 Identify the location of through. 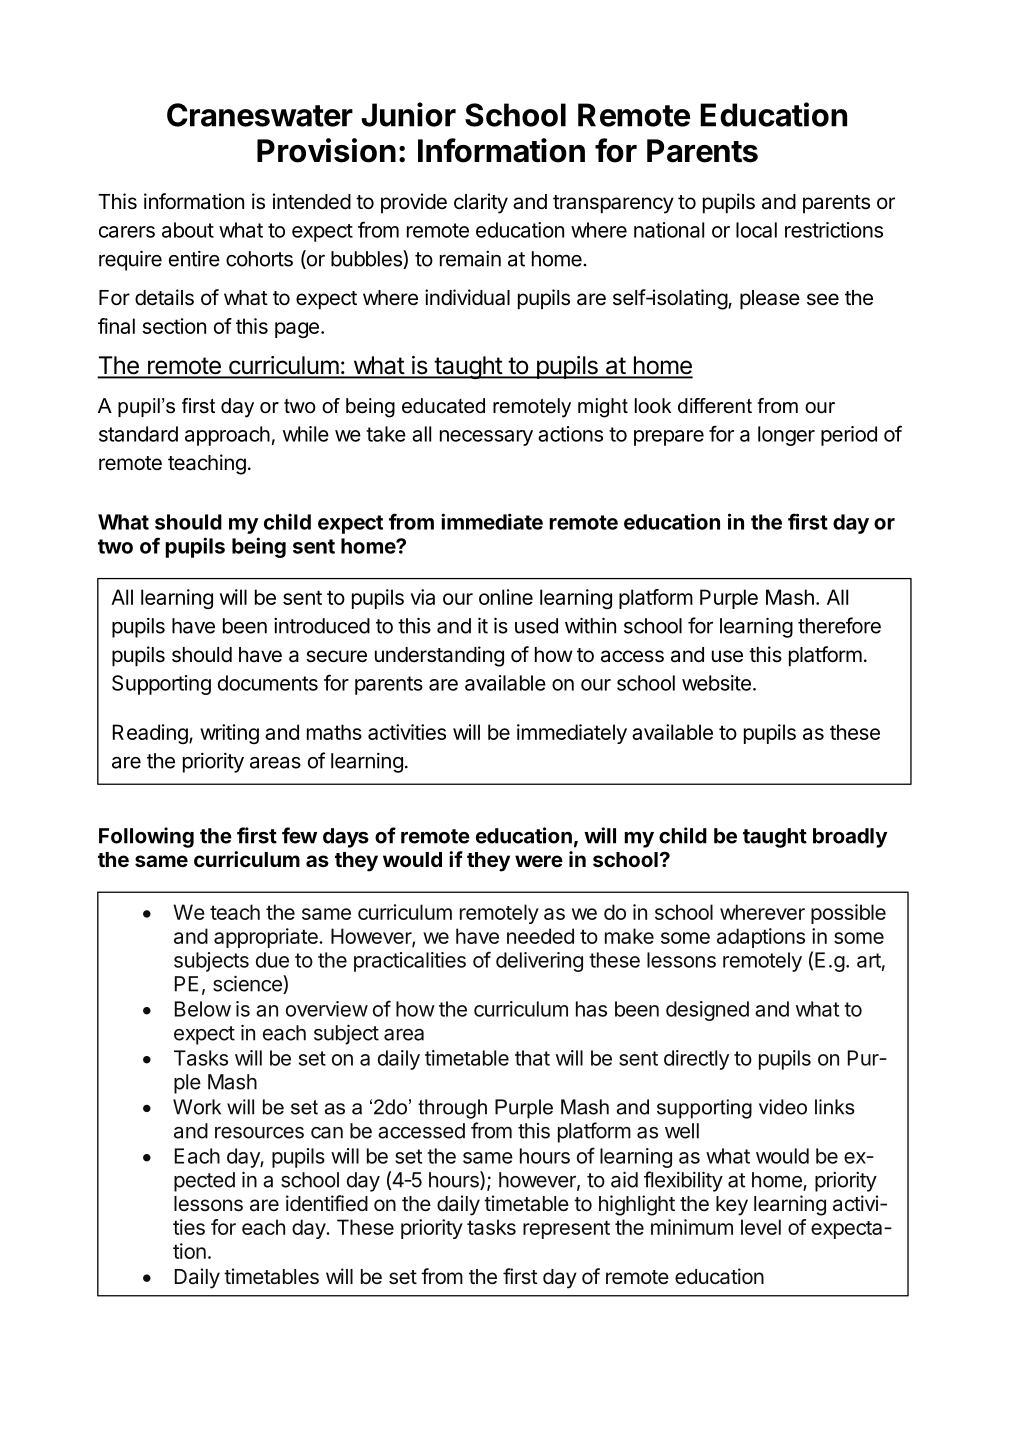
(452, 1109).
